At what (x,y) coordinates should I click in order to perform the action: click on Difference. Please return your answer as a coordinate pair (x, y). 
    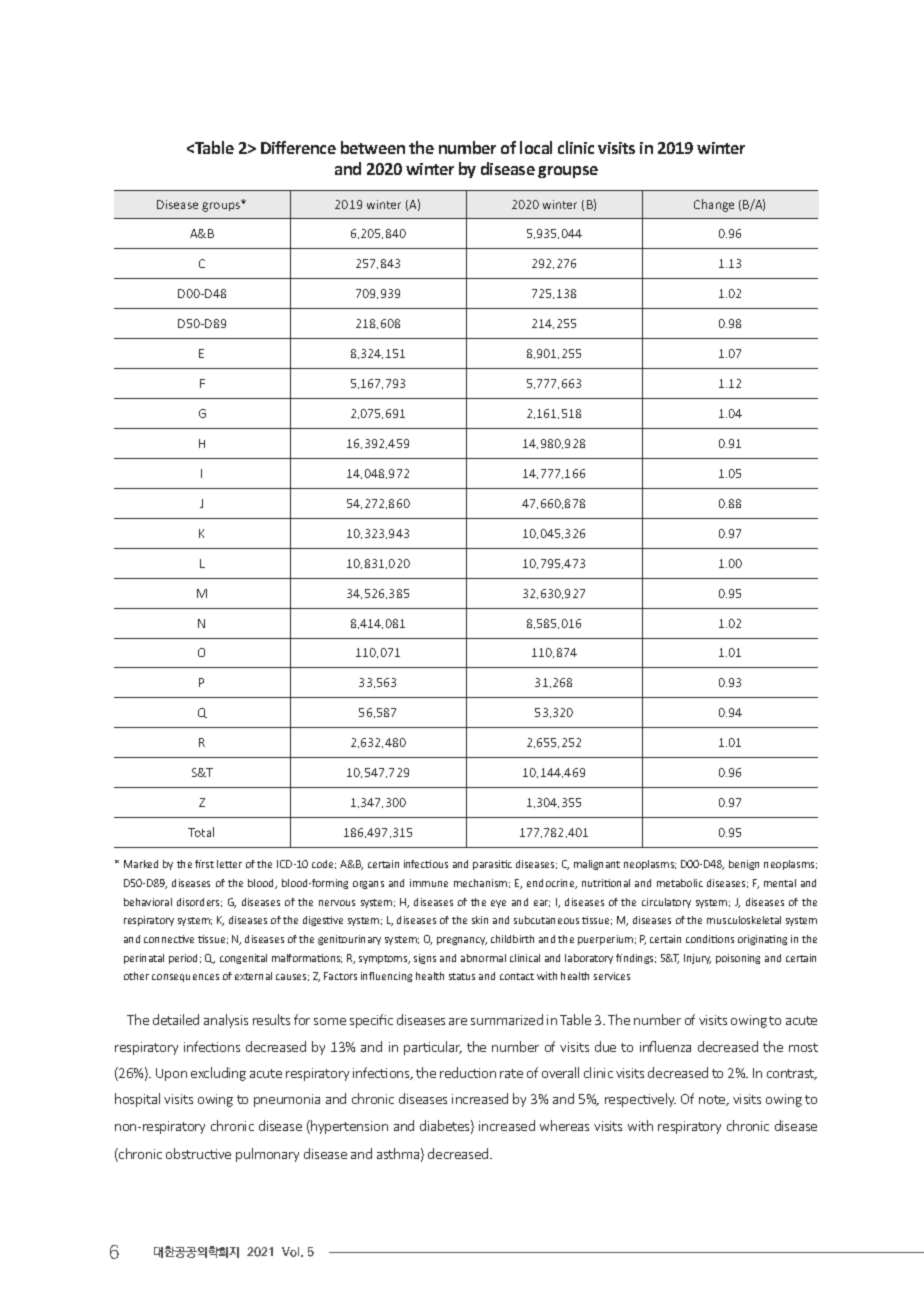
    Looking at the image, I should click on (298, 147).
